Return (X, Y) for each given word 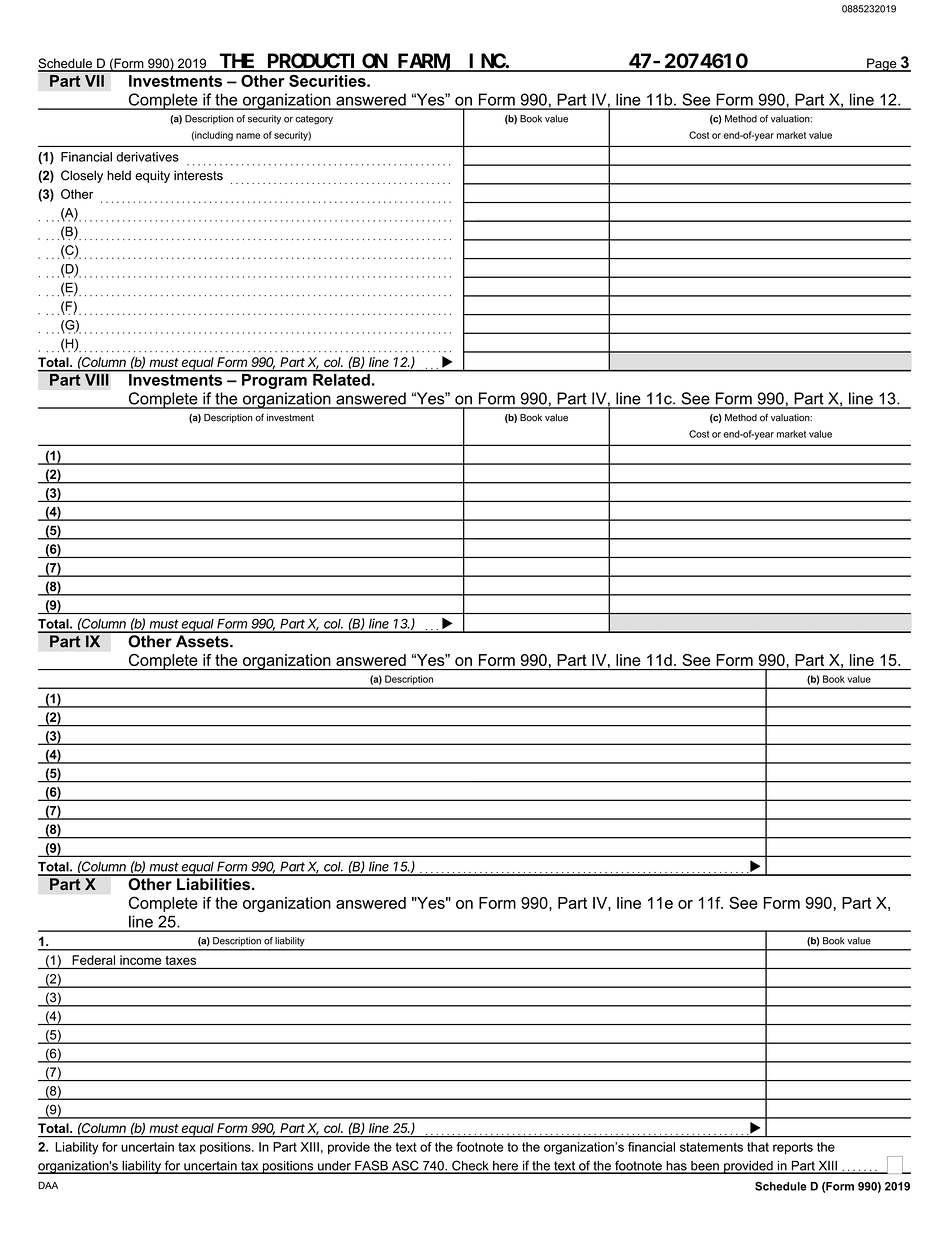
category (314, 120)
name (248, 136)
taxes (180, 960)
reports (793, 1148)
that (758, 1147)
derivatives (147, 157)
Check (470, 1166)
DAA (48, 1185)
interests (198, 175)
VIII (97, 378)
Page (882, 65)
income (140, 960)
